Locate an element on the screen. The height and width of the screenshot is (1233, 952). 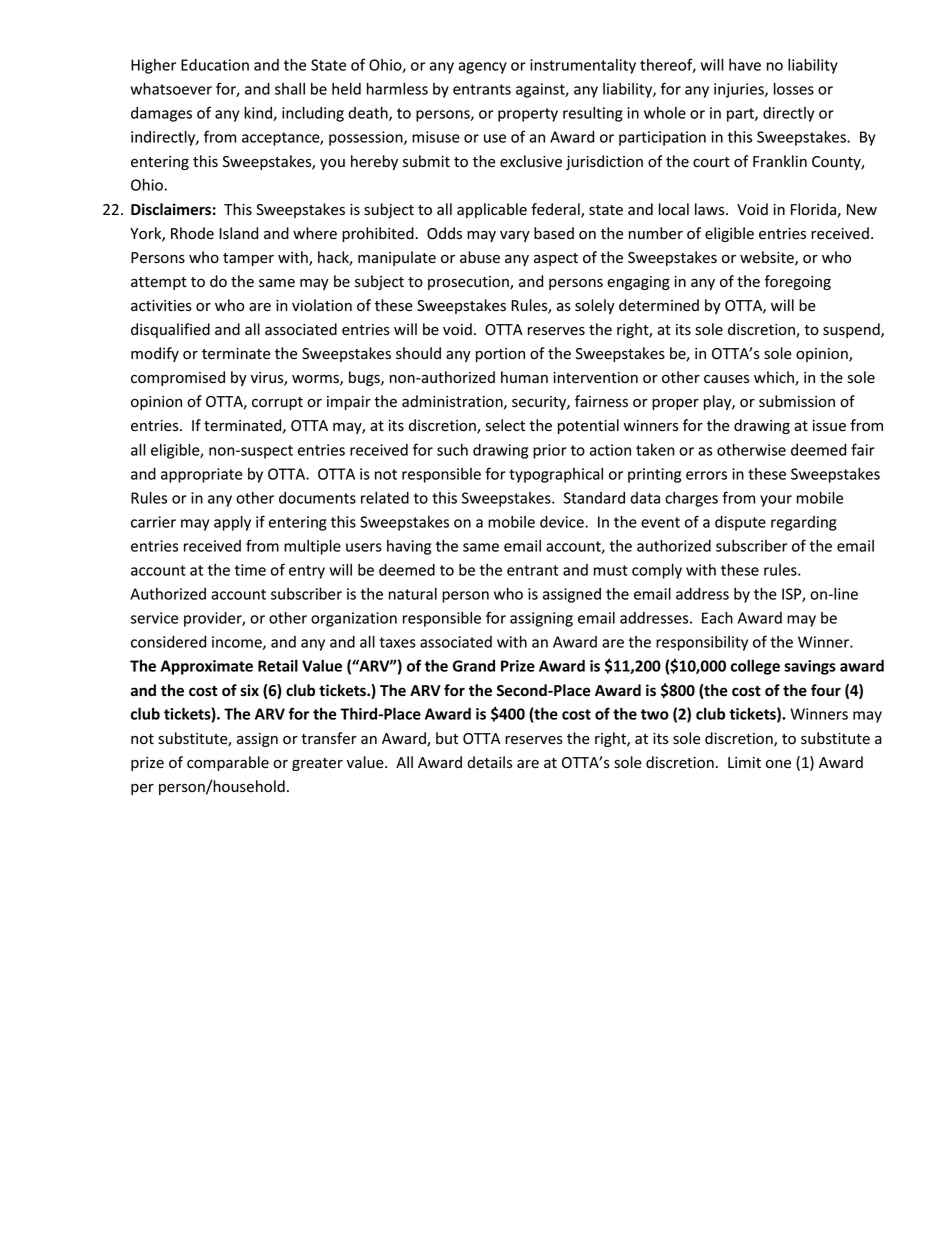
losses is located at coordinates (794, 88).
